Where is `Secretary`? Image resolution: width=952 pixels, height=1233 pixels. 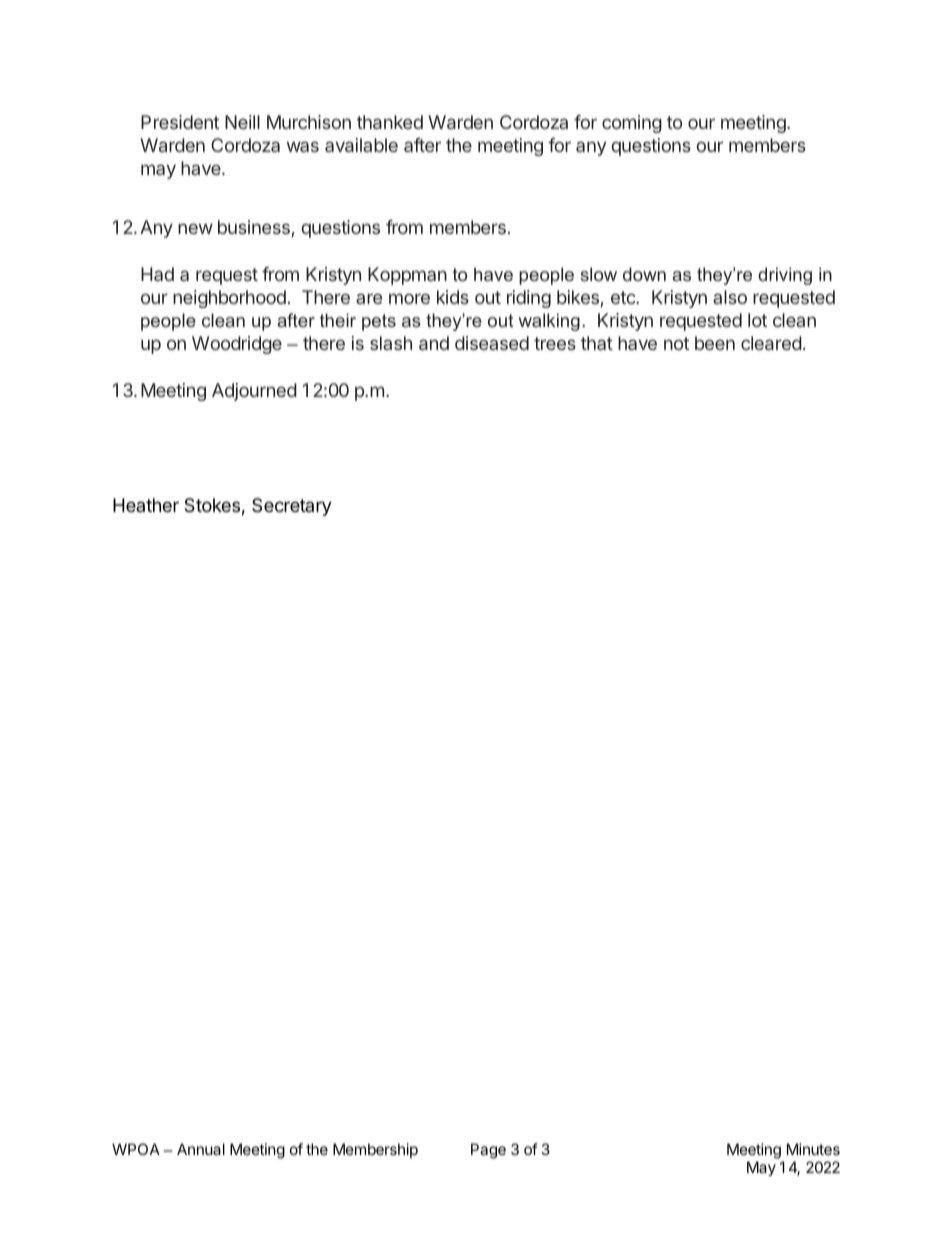 Secretary is located at coordinates (292, 507).
